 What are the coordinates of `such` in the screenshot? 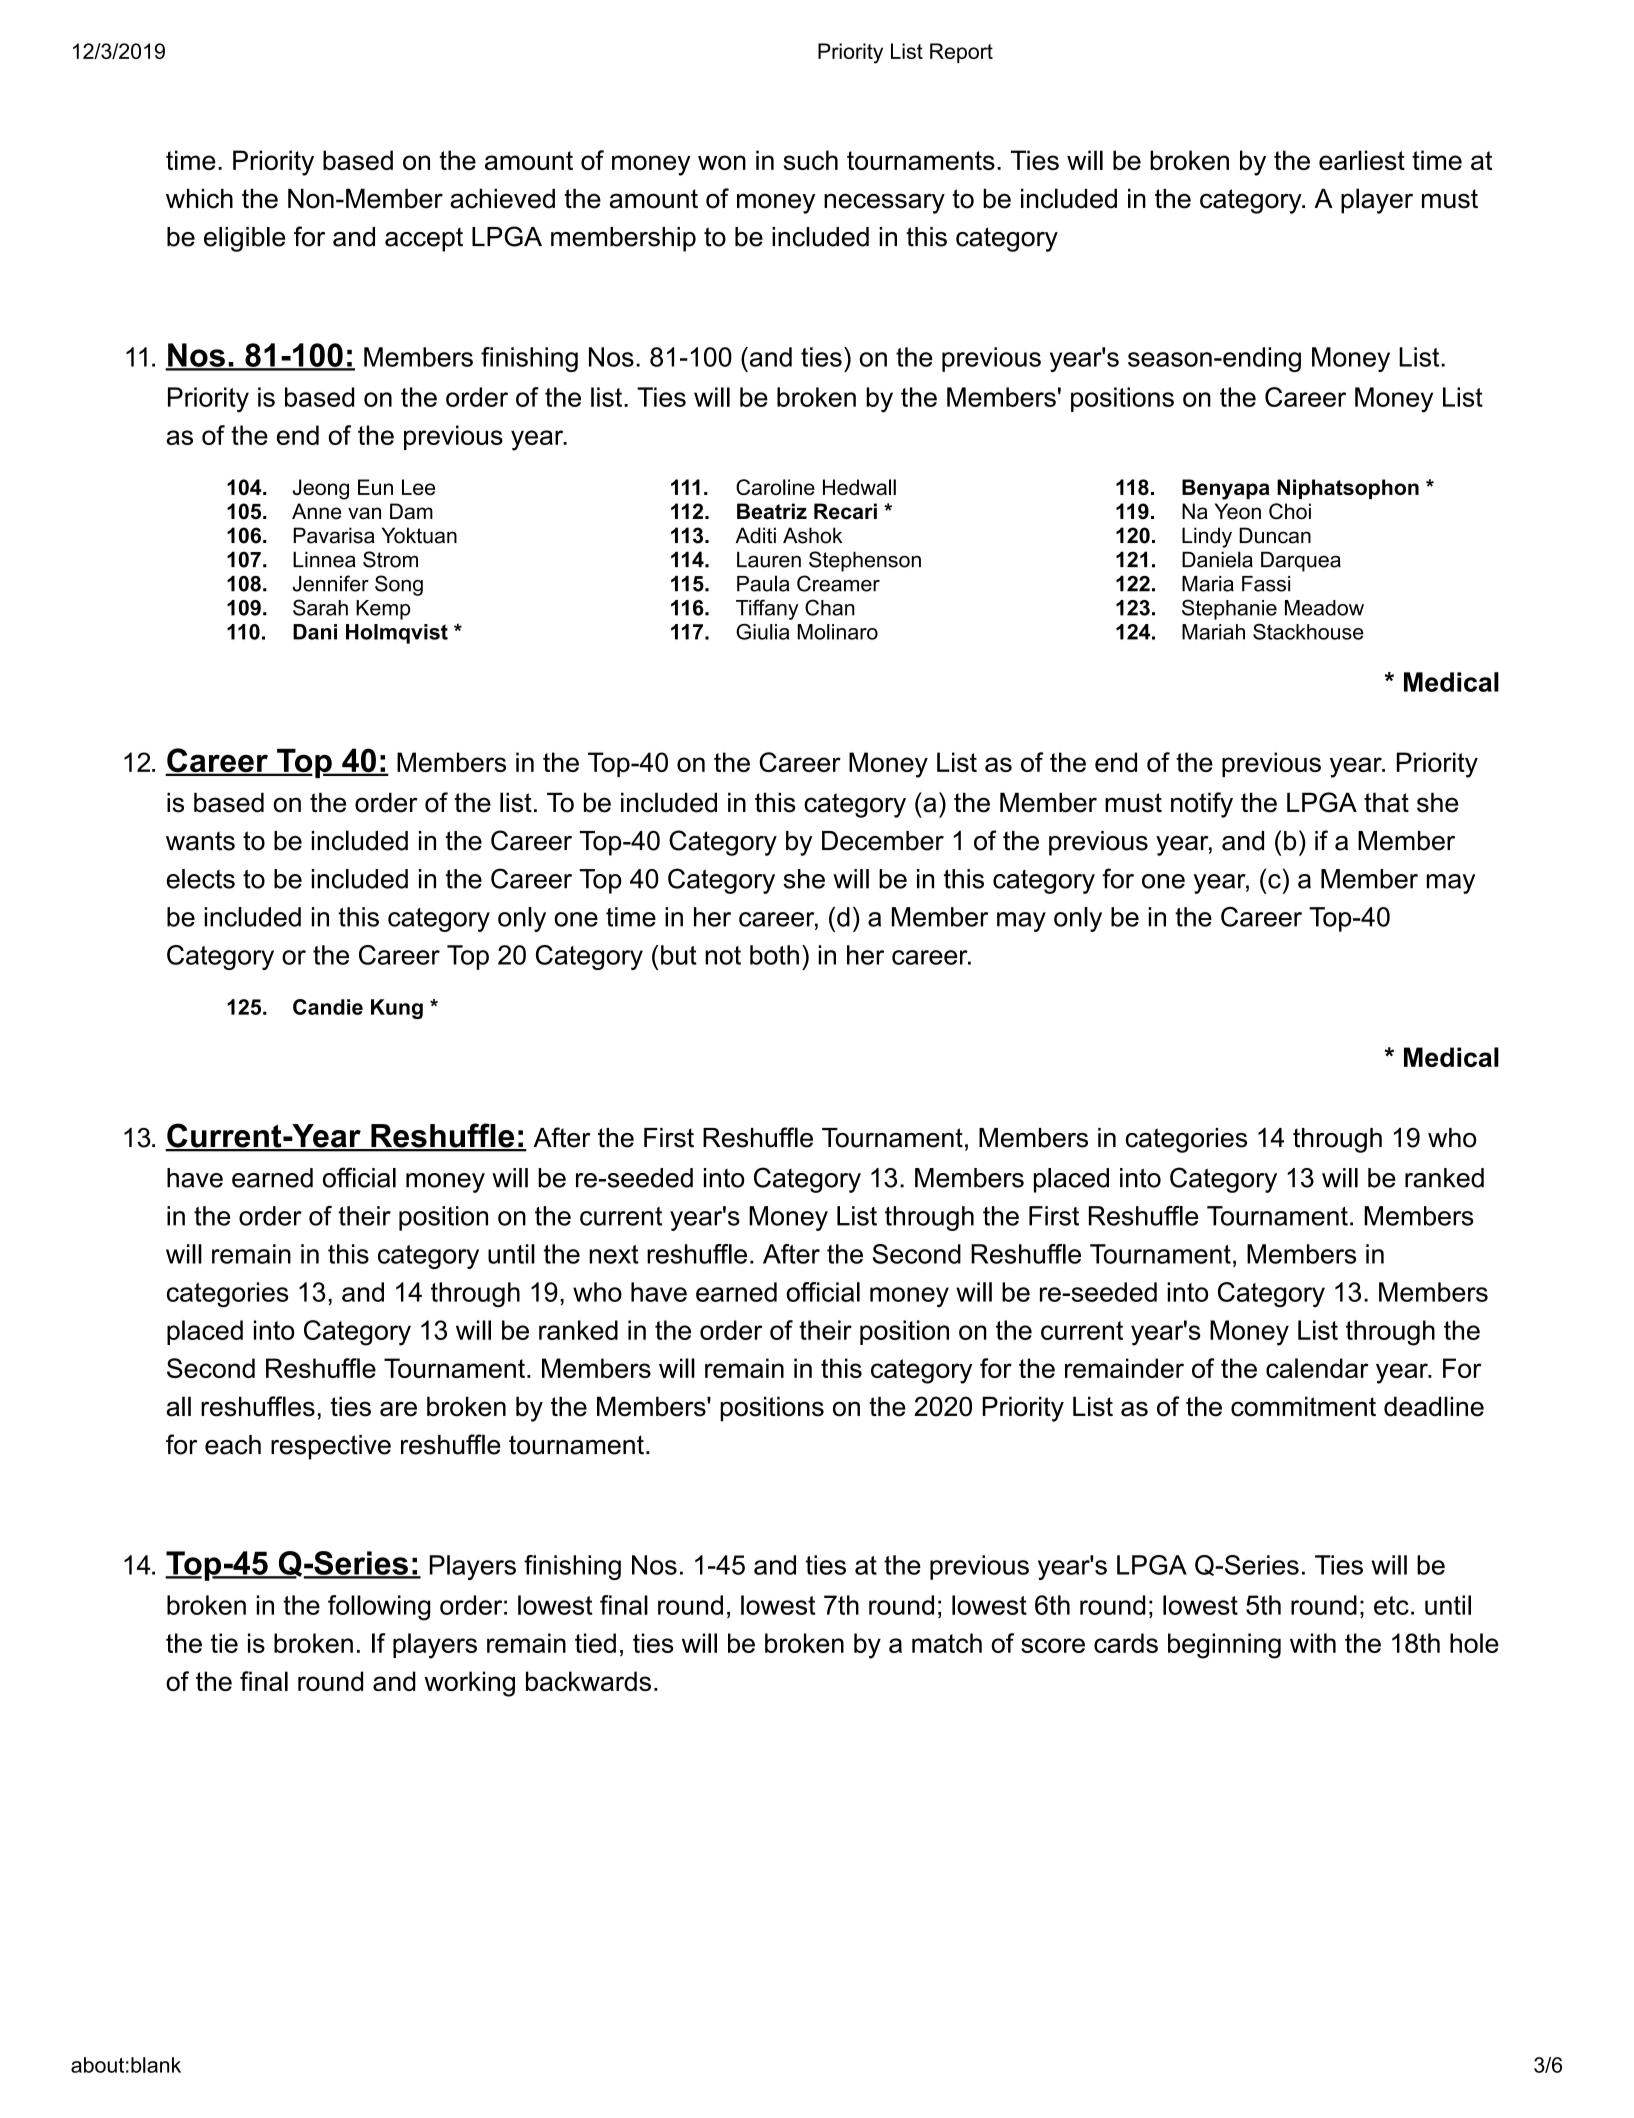 It's located at (811, 160).
